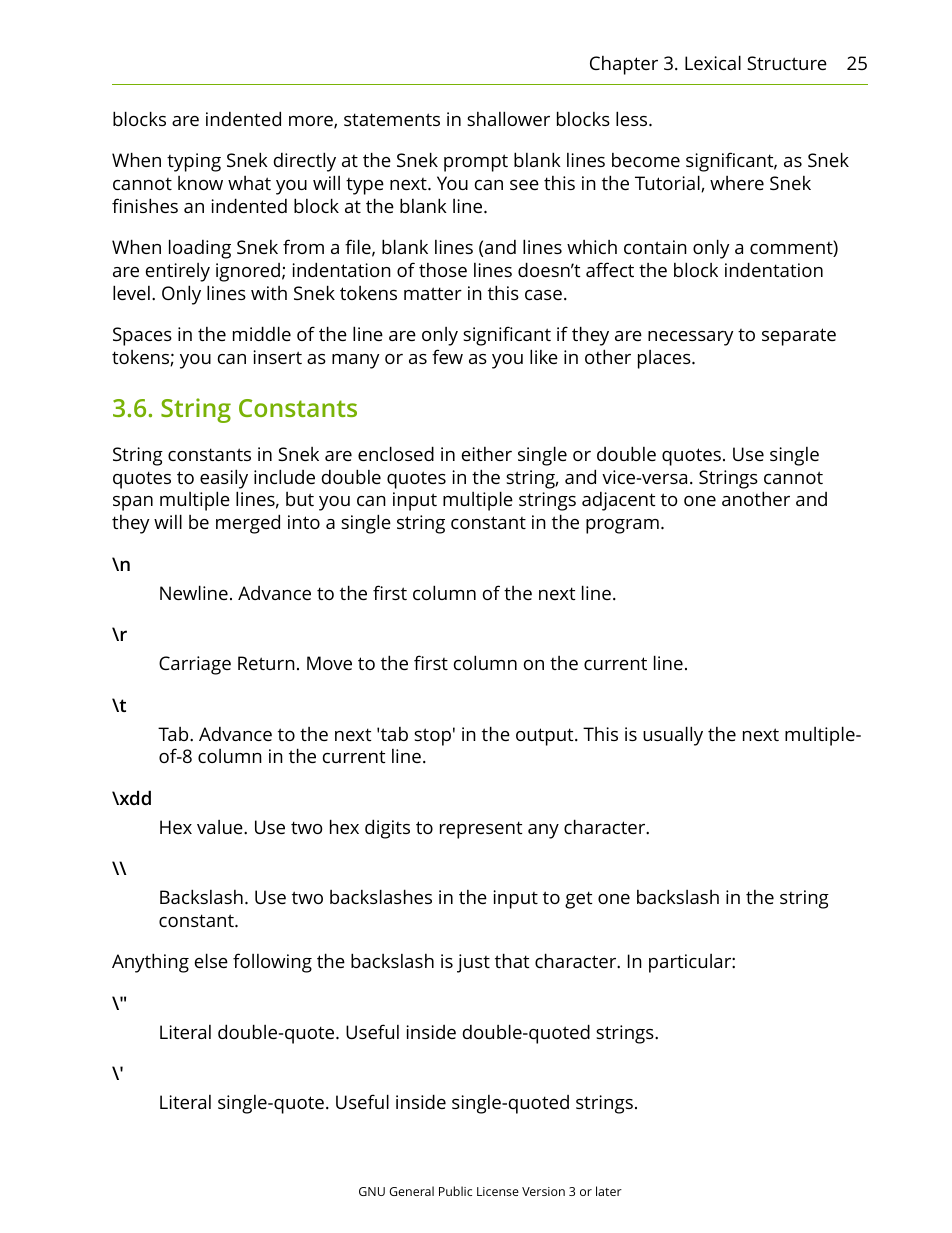  Describe the element at coordinates (508, 118) in the document. I see `shallower` at that location.
